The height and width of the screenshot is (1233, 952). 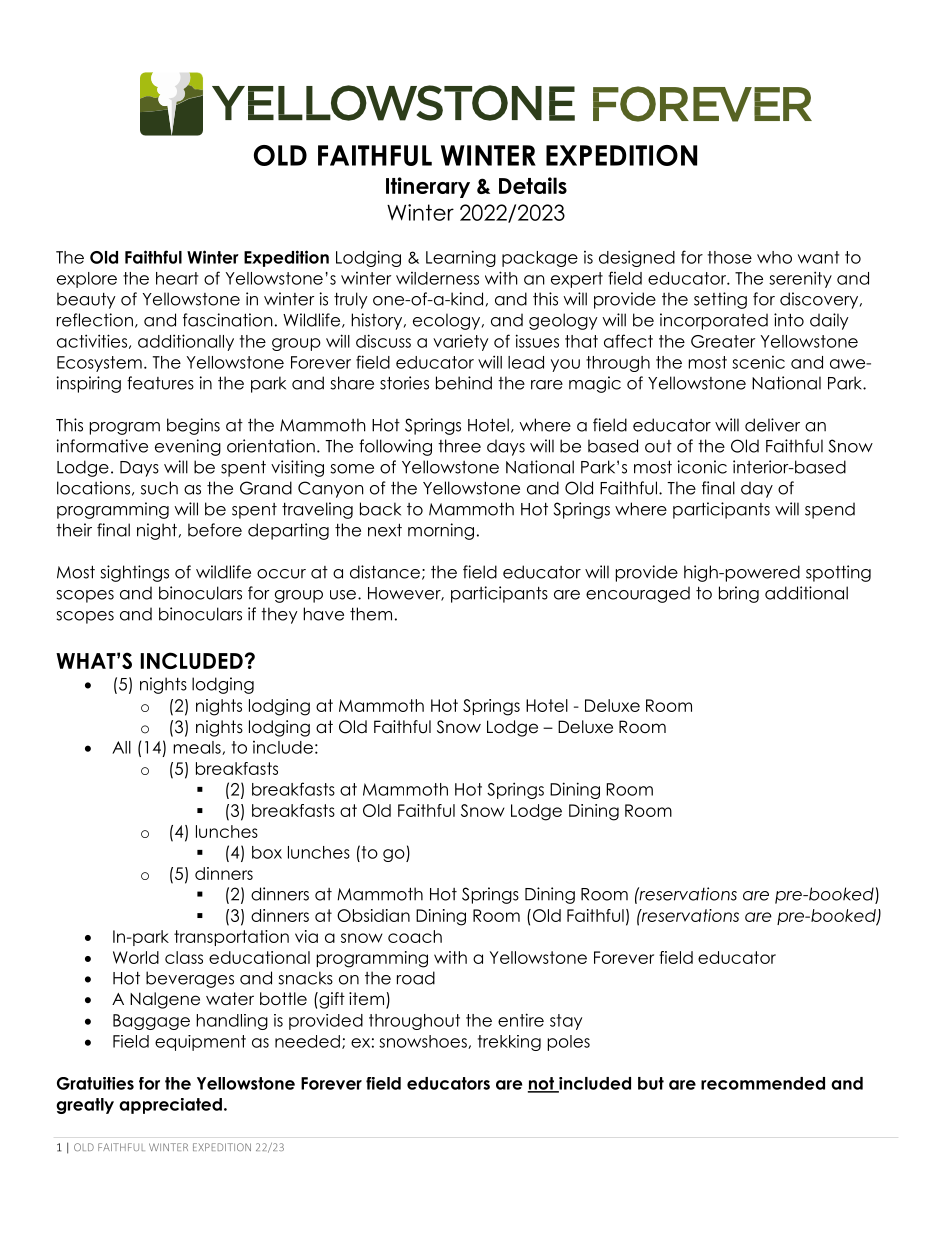 I want to click on those, so click(x=730, y=257).
